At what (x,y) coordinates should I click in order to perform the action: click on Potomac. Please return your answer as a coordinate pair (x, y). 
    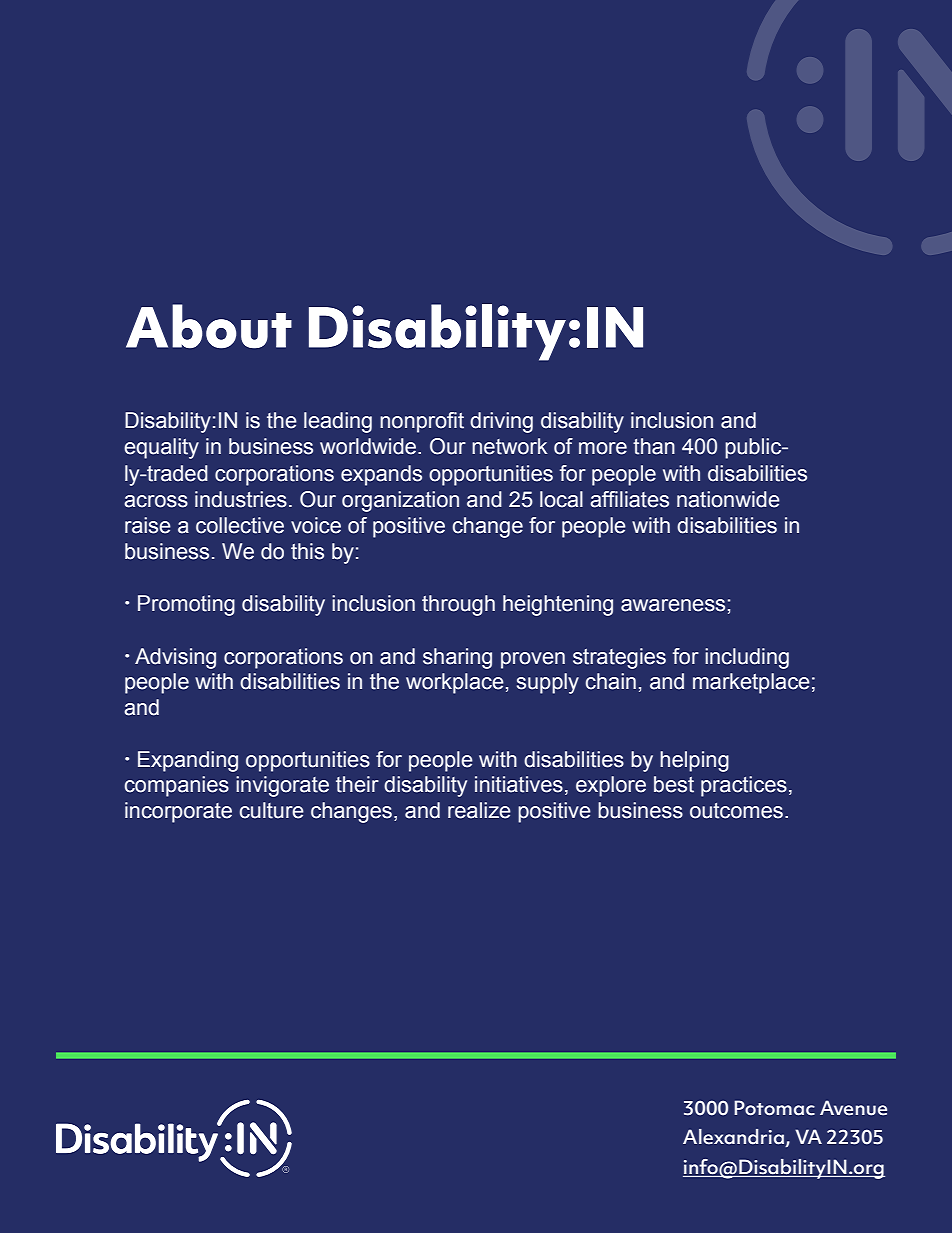
    Looking at the image, I should click on (774, 1108).
